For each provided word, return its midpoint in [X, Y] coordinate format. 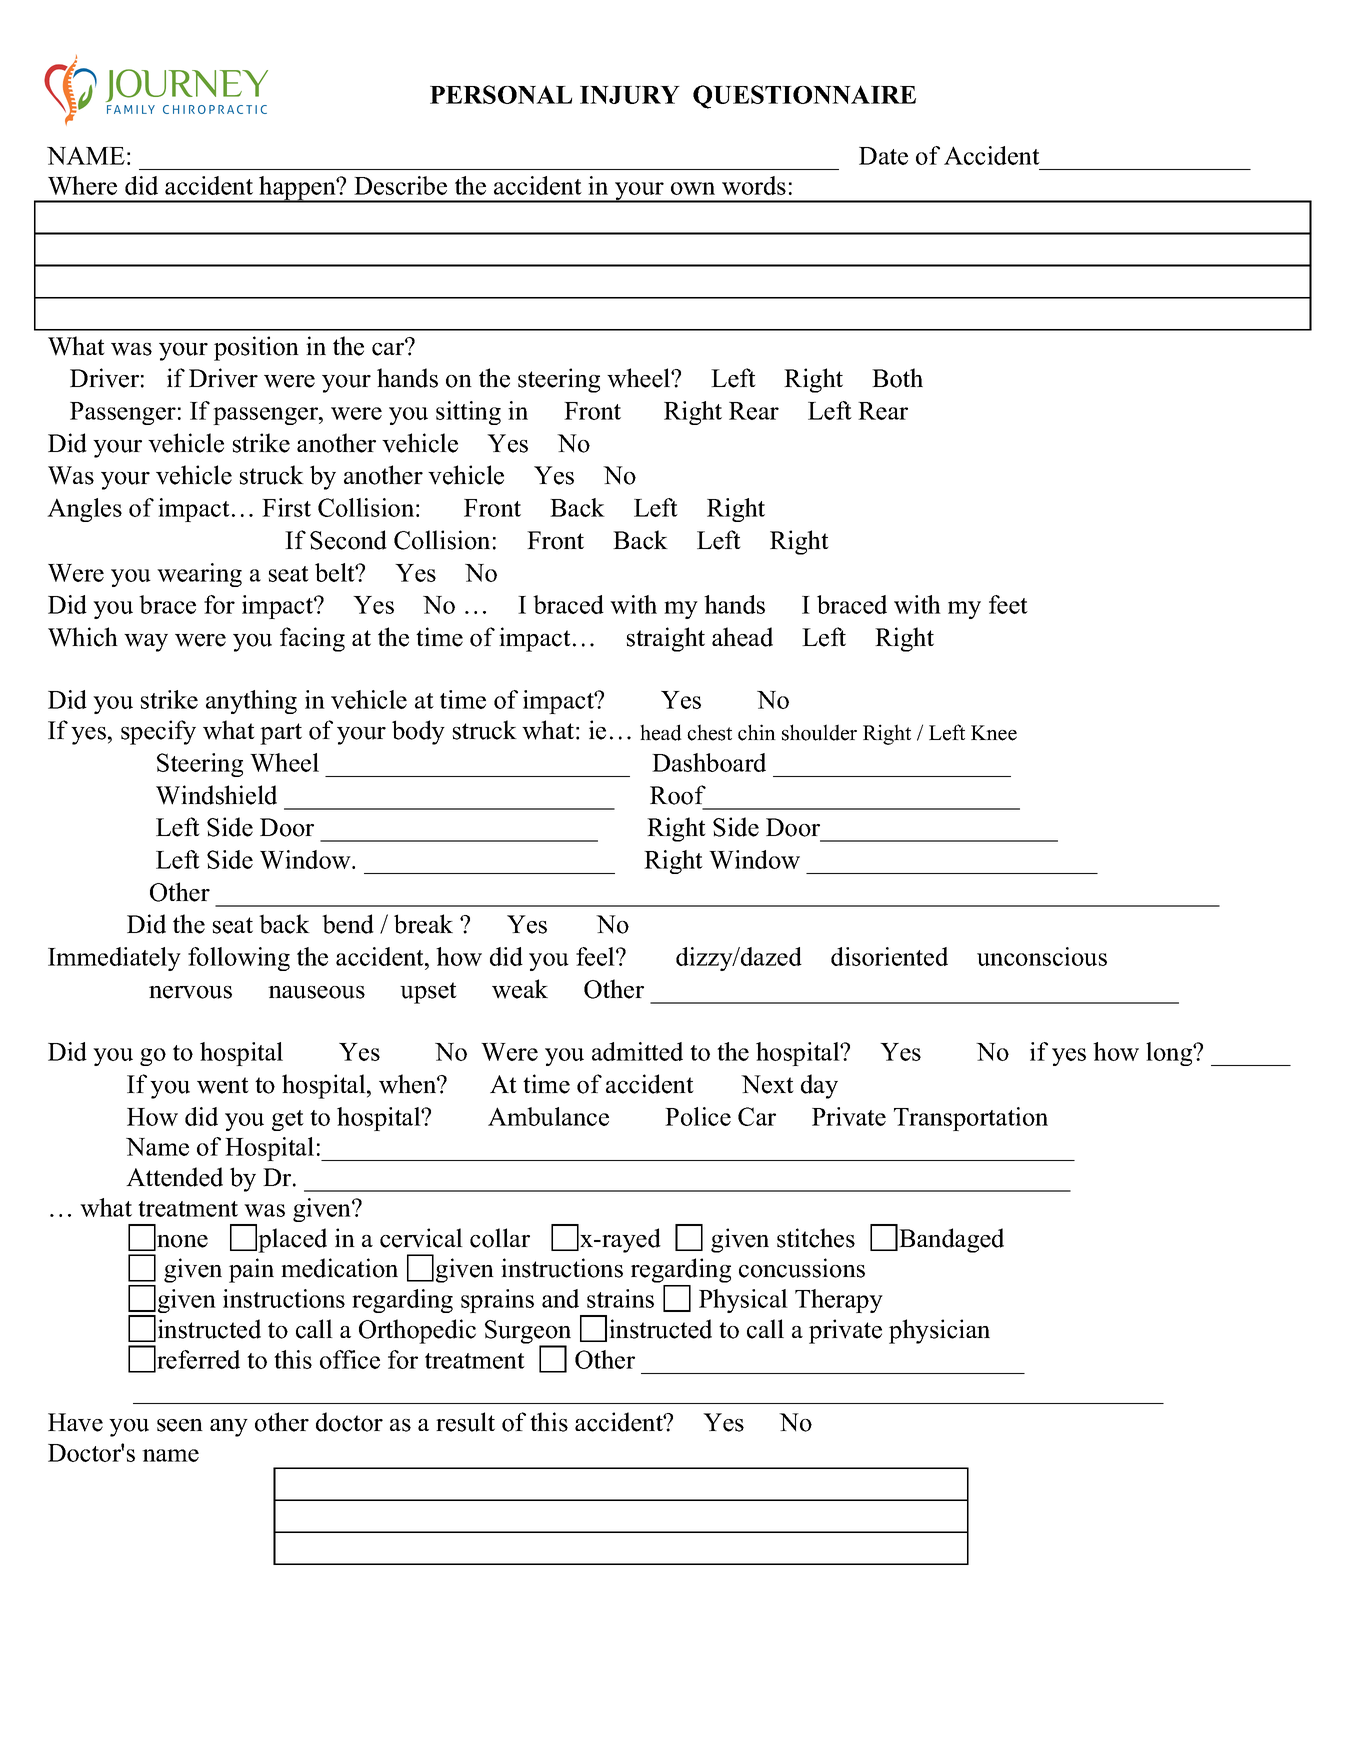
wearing [199, 575]
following [239, 959]
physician [939, 1331]
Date [883, 156]
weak [520, 989]
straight [666, 639]
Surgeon [528, 1333]
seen [180, 1425]
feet [1008, 604]
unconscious [1042, 956]
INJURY [630, 95]
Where [82, 185]
